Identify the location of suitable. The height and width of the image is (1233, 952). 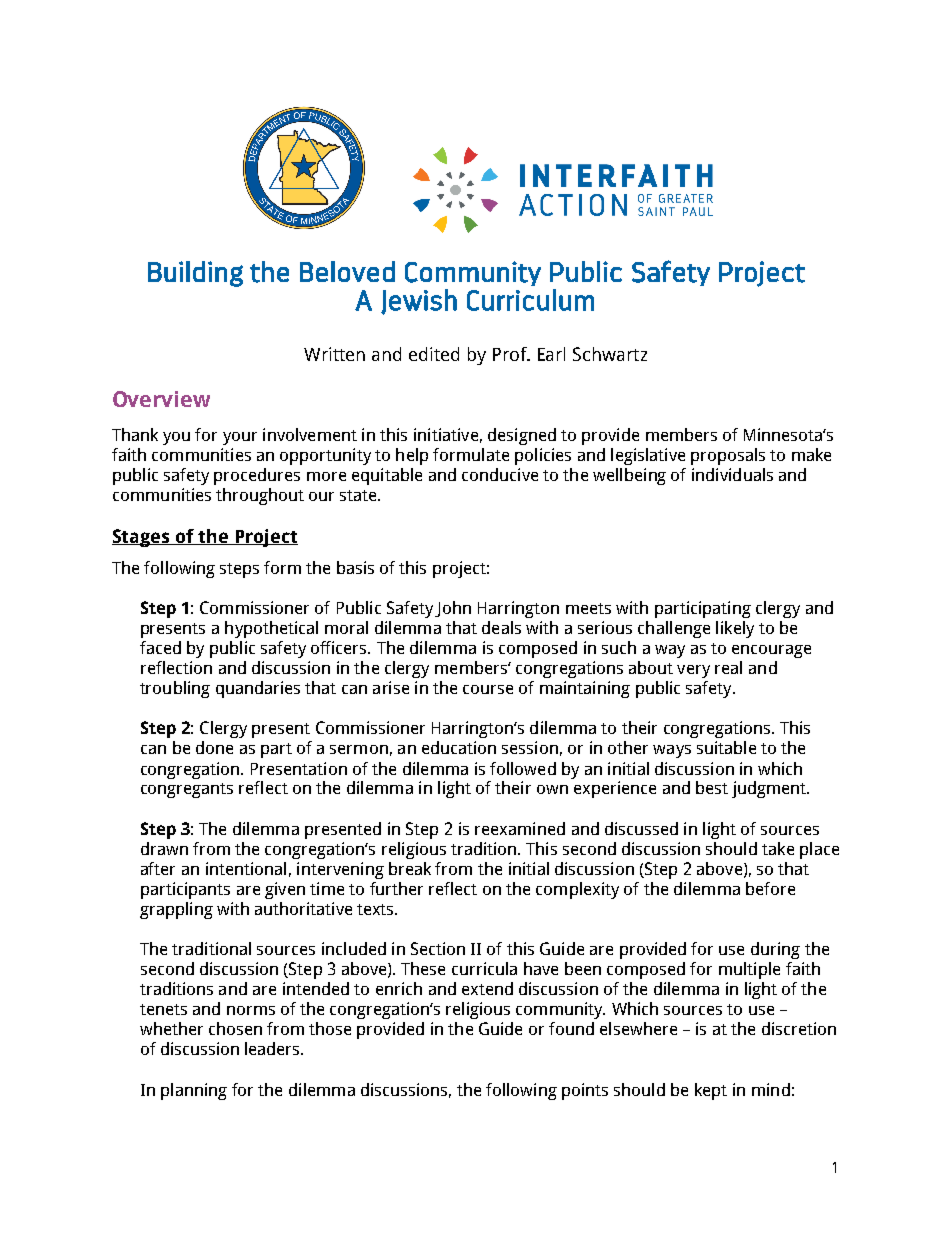
(726, 747).
